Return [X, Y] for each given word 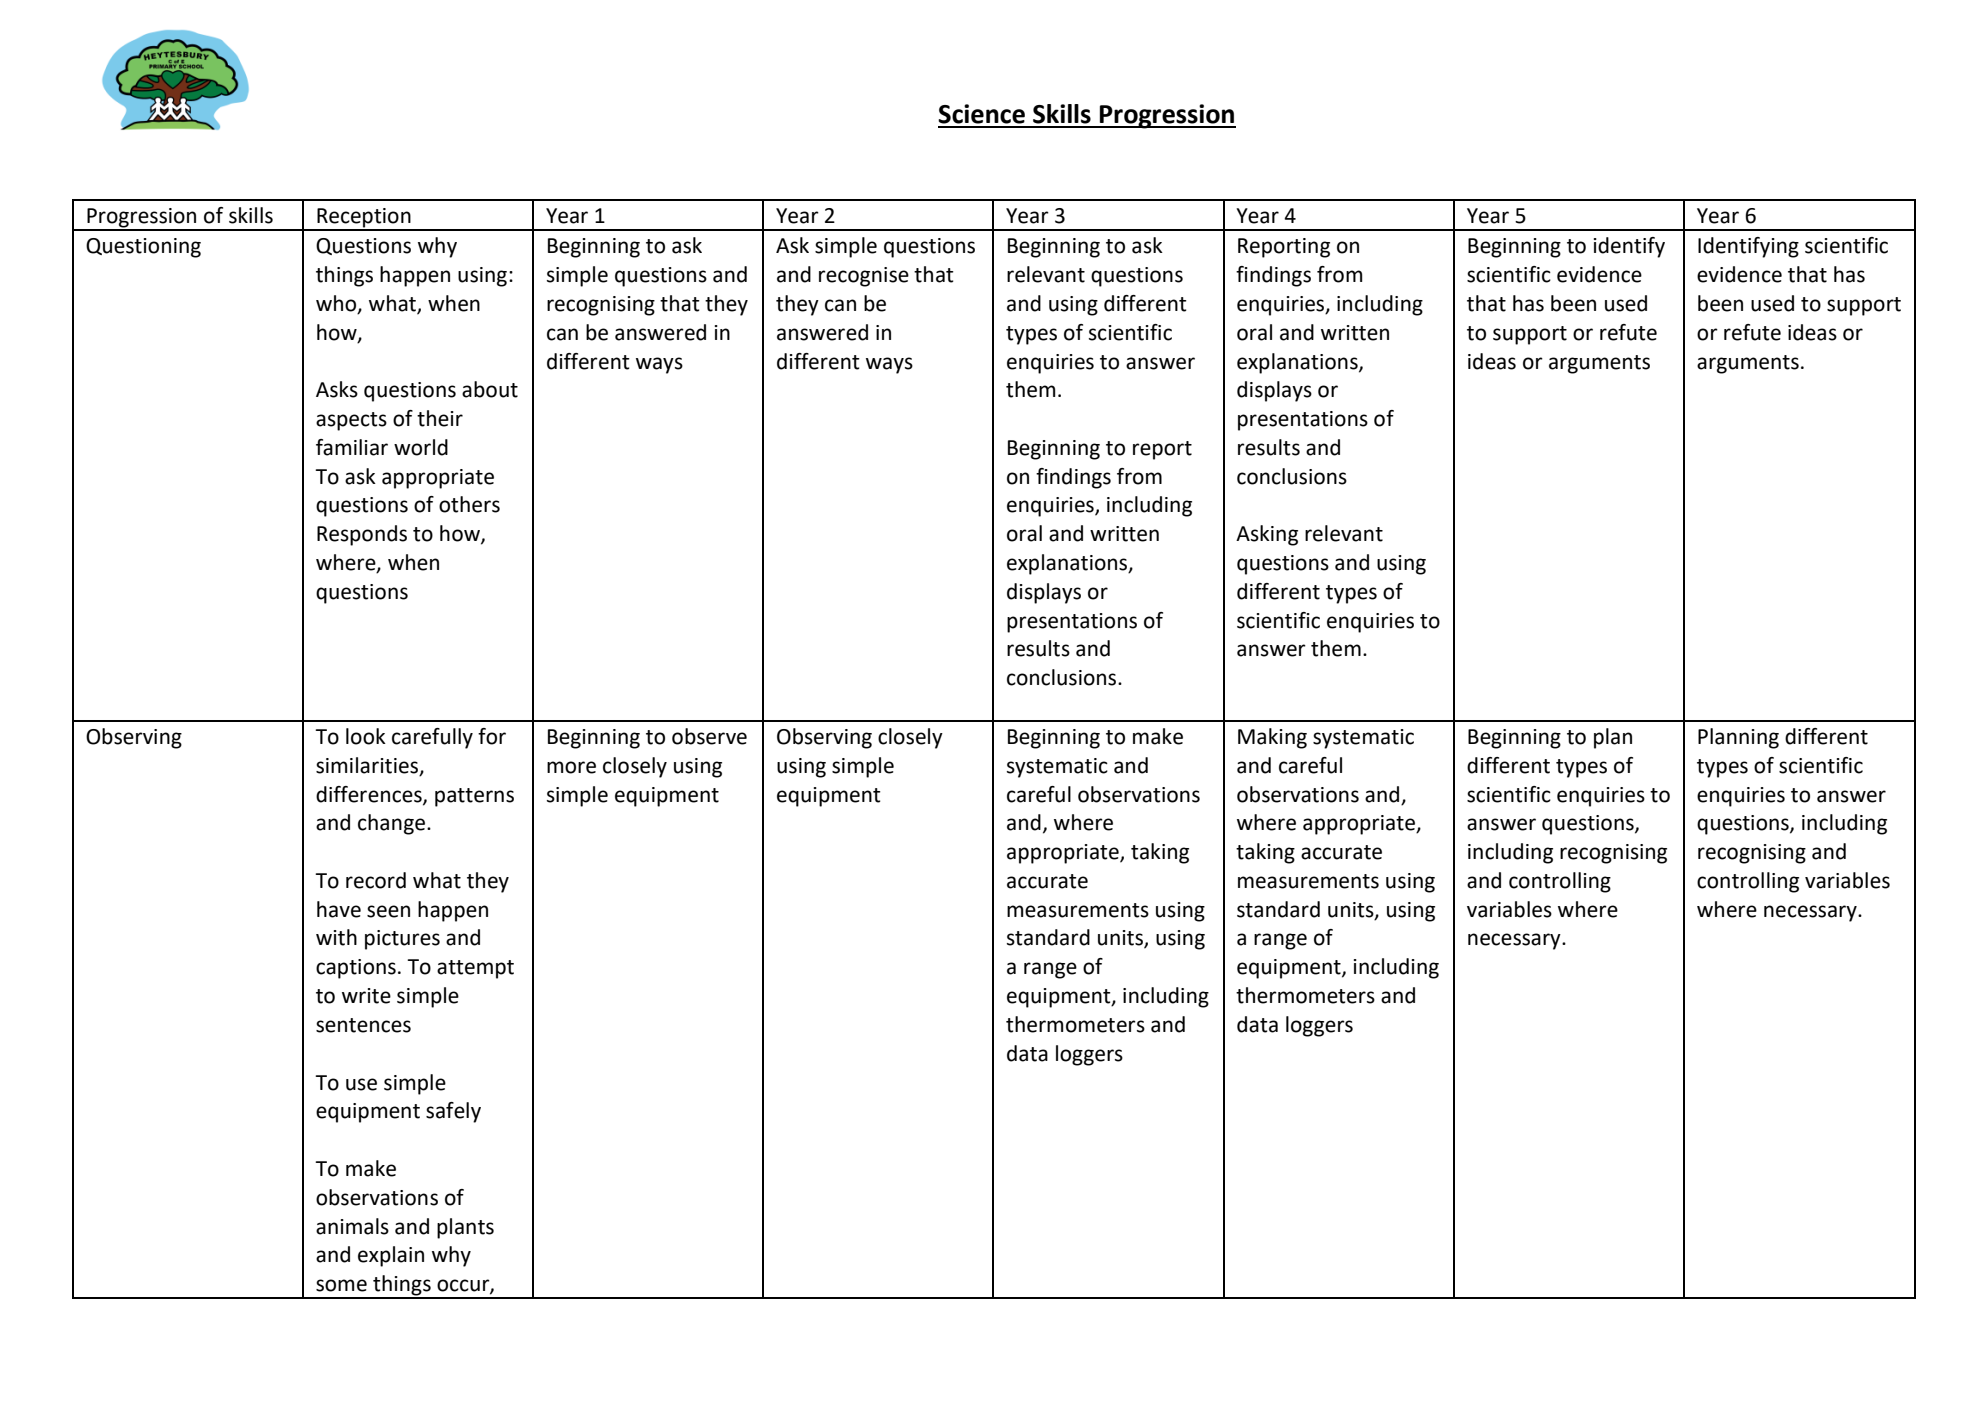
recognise [864, 277]
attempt [475, 969]
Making [1272, 738]
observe [709, 736]
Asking [1267, 535]
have [339, 909]
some [341, 1285]
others [469, 504]
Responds [362, 535]
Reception [364, 219]
